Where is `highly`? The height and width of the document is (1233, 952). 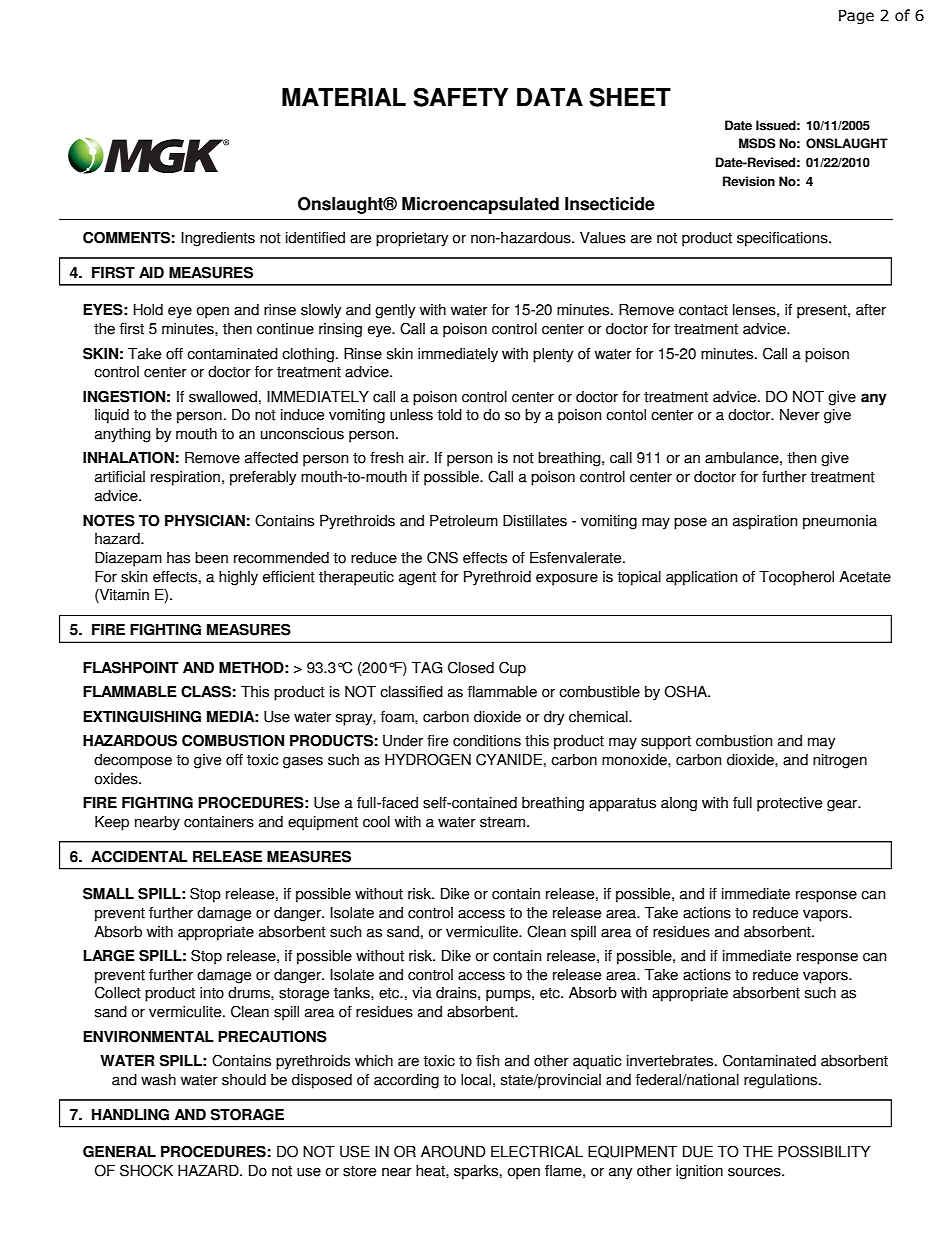
highly is located at coordinates (238, 578).
